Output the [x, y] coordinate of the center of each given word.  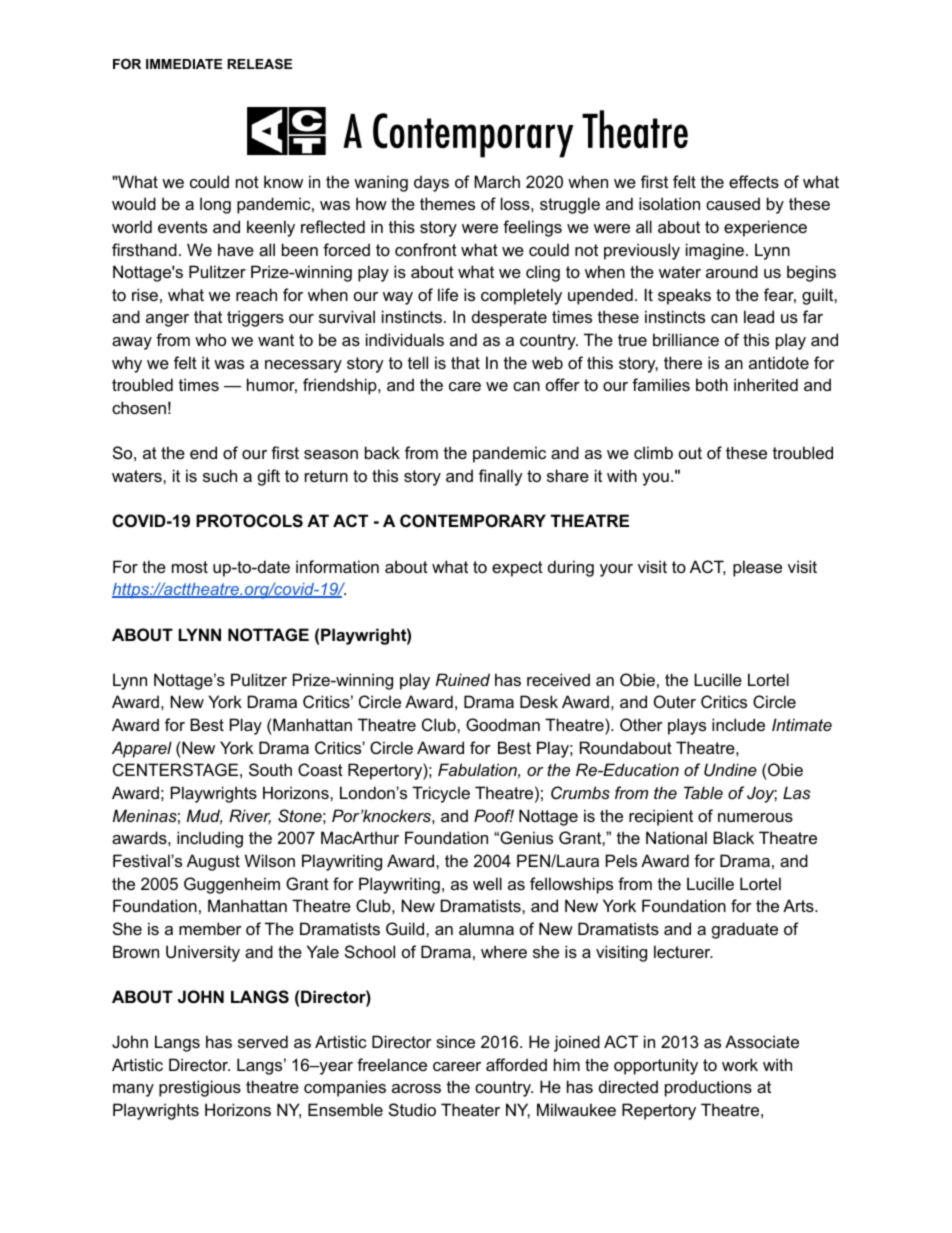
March [497, 181]
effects [754, 181]
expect [517, 569]
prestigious [200, 1088]
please [757, 568]
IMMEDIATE [184, 64]
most [190, 567]
